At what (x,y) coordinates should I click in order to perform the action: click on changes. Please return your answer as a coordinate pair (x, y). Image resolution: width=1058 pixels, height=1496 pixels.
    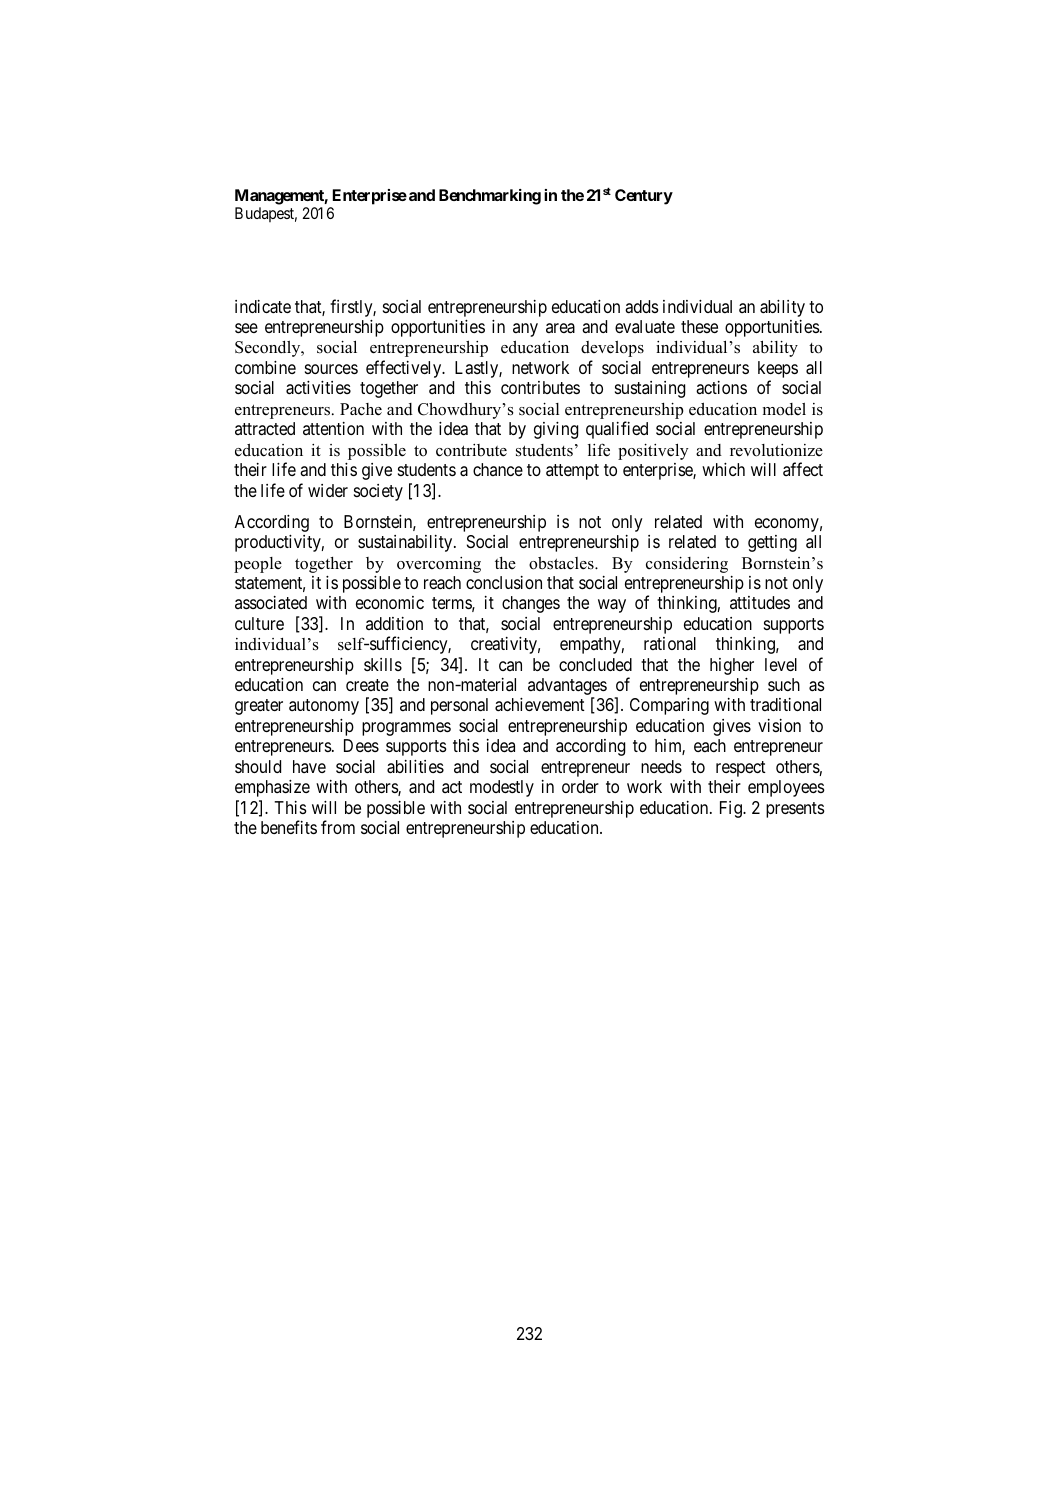
    Looking at the image, I should click on (531, 604).
